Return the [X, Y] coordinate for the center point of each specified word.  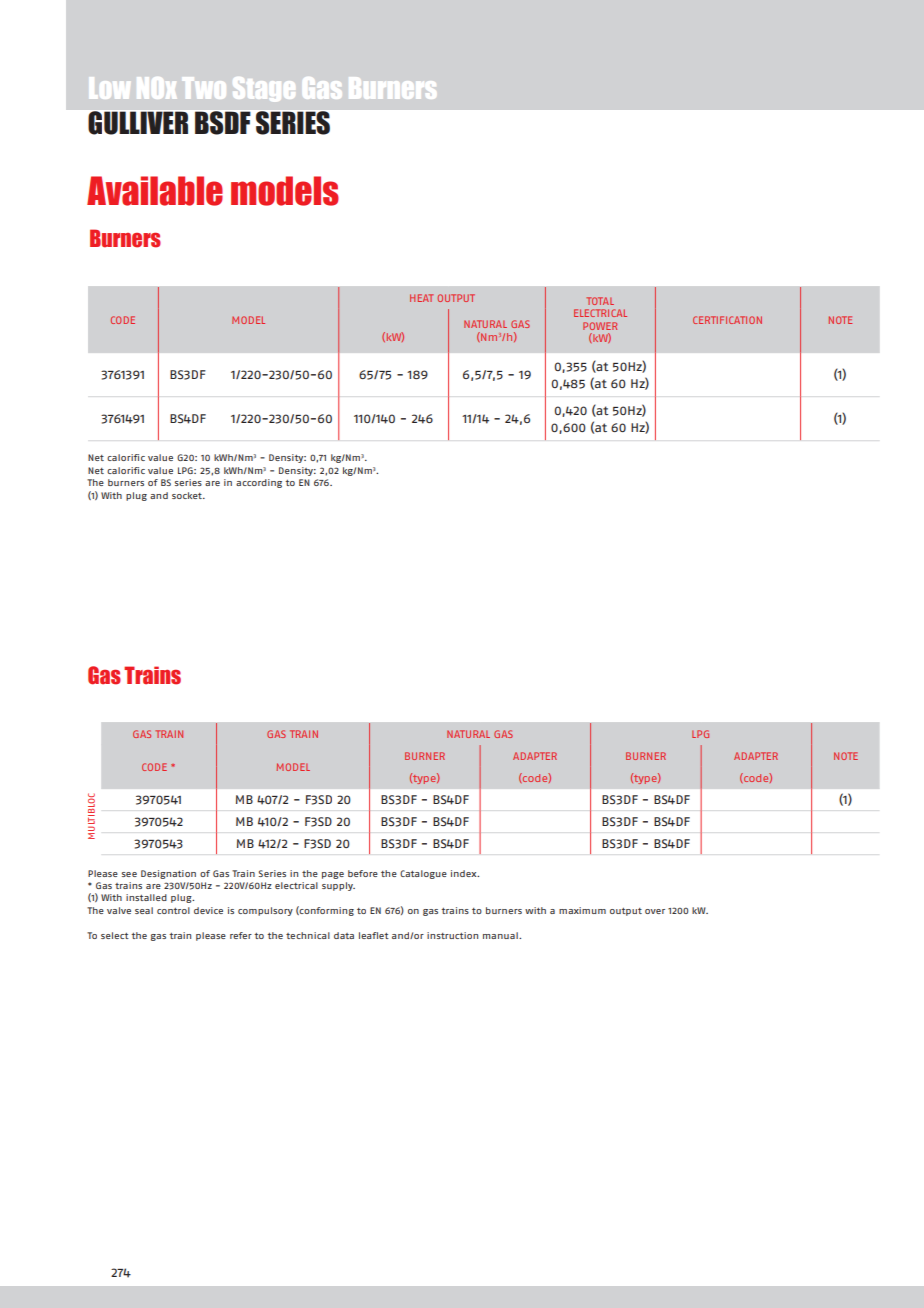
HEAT [422, 298]
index [465, 873]
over [655, 911]
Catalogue [423, 874]
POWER [600, 326]
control [173, 910]
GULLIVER [138, 123]
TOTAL [600, 301]
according [259, 483]
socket [188, 495]
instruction [452, 935]
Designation [168, 874]
